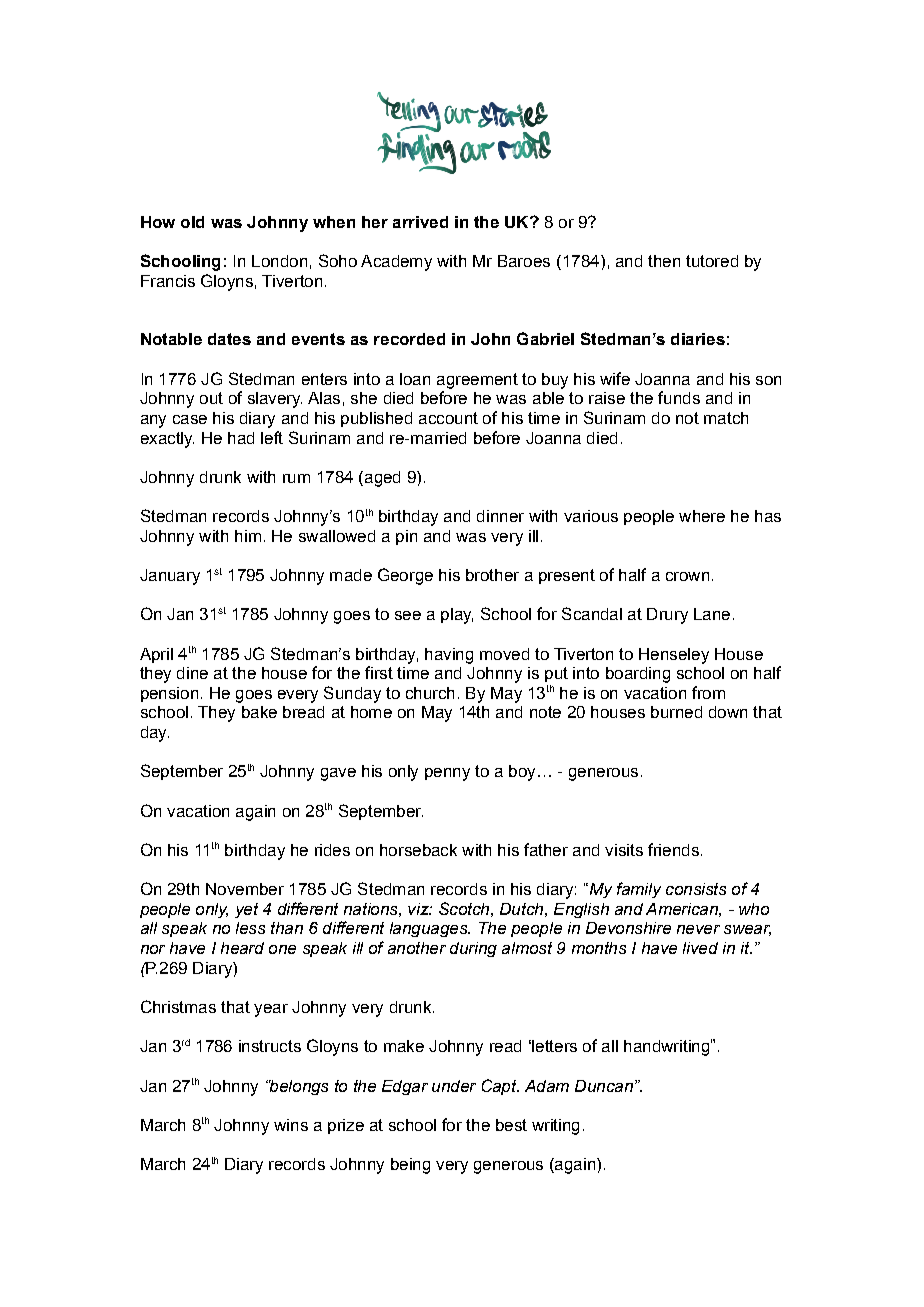 The image size is (924, 1307). I want to click on best, so click(511, 1125).
